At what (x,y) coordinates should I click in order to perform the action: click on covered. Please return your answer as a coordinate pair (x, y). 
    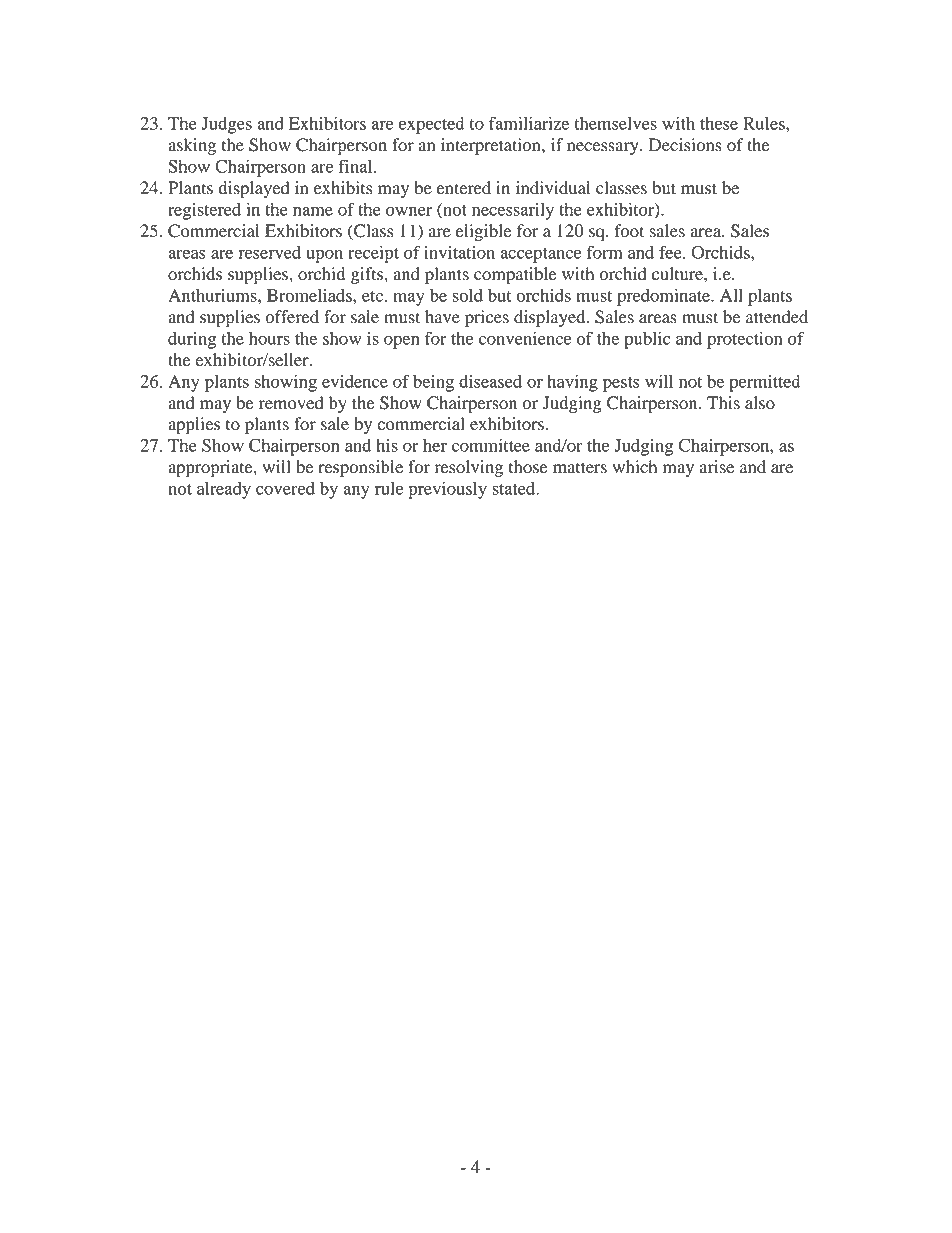
    Looking at the image, I should click on (285, 488).
